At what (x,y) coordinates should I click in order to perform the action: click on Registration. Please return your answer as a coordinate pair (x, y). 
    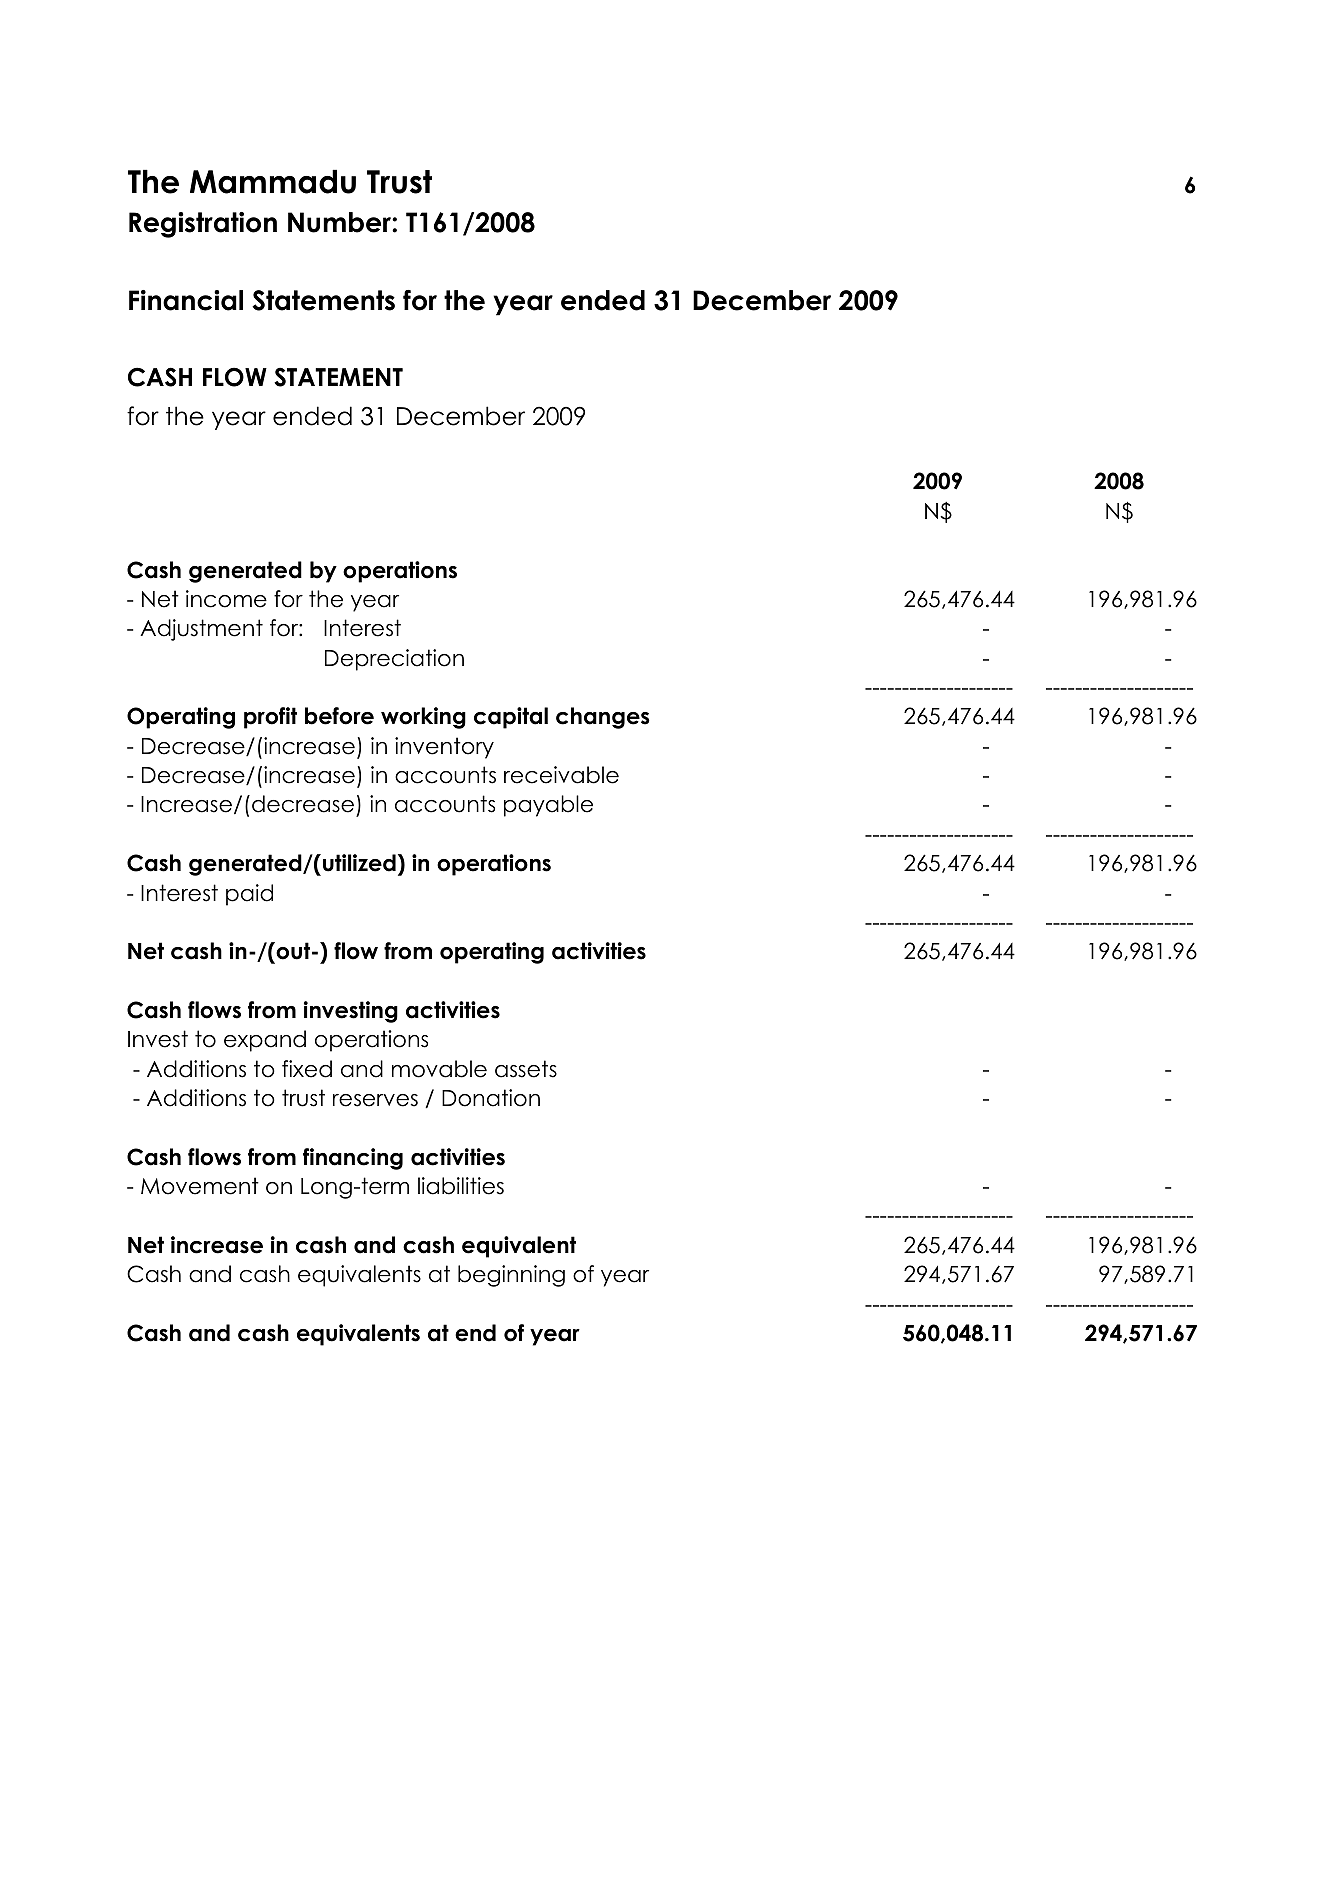
    Looking at the image, I should click on (203, 225).
